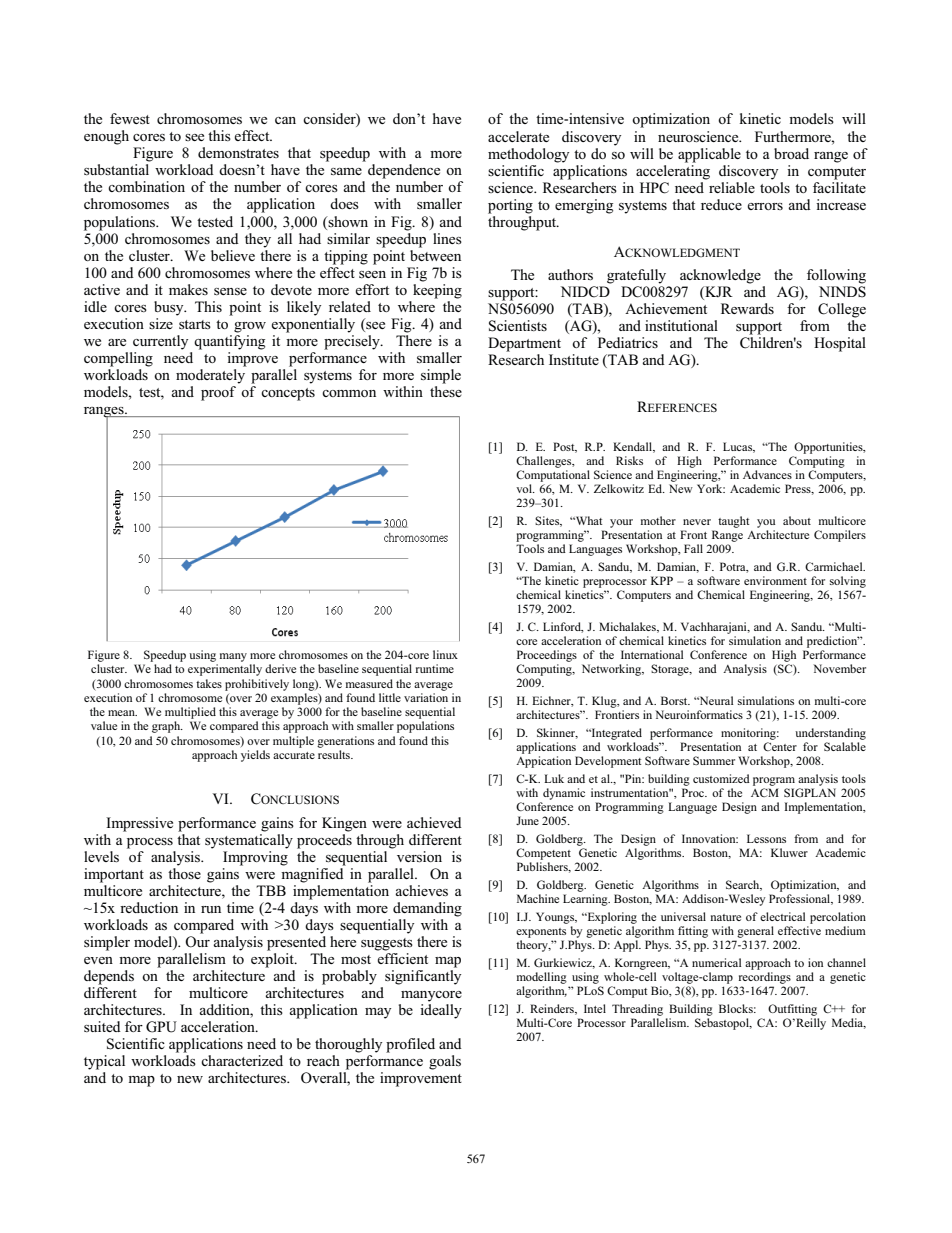  Describe the element at coordinates (733, 522) in the image. I see `taught` at that location.
